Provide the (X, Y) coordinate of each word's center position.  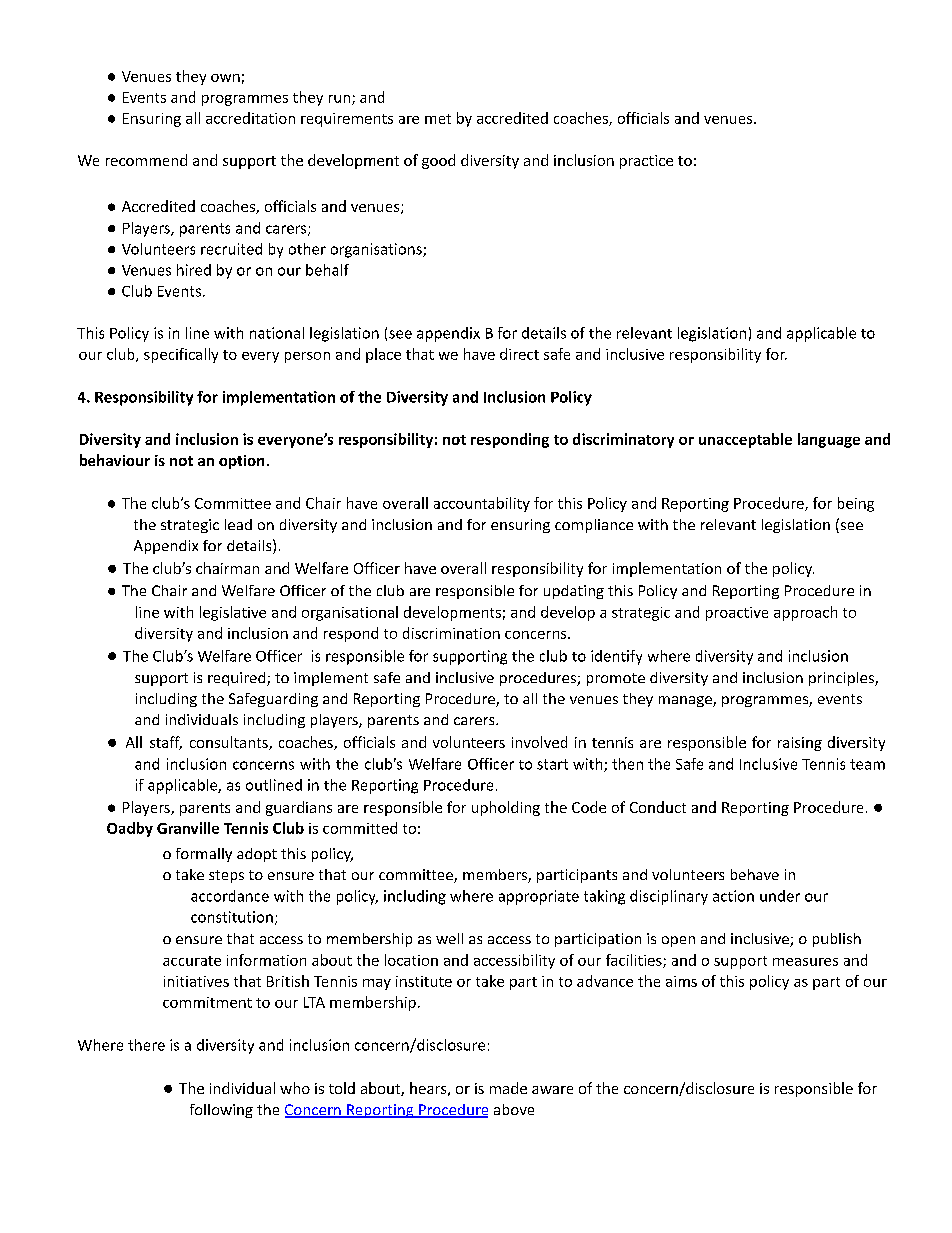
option (241, 462)
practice (646, 162)
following (221, 1111)
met (438, 119)
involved (539, 742)
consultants (230, 743)
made (508, 1088)
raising (800, 744)
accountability (482, 504)
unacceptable (745, 440)
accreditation (250, 118)
